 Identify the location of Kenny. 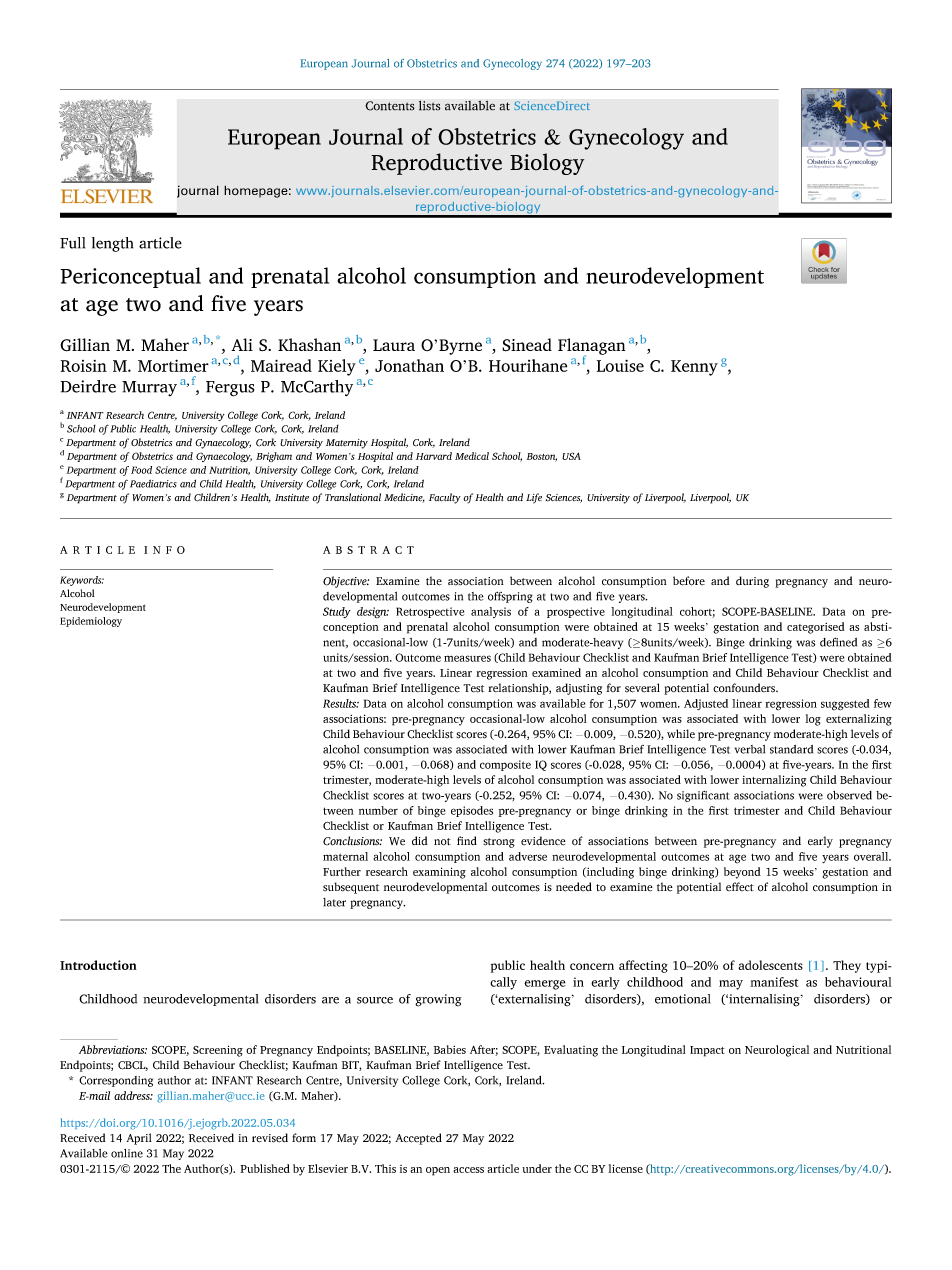
(694, 368).
